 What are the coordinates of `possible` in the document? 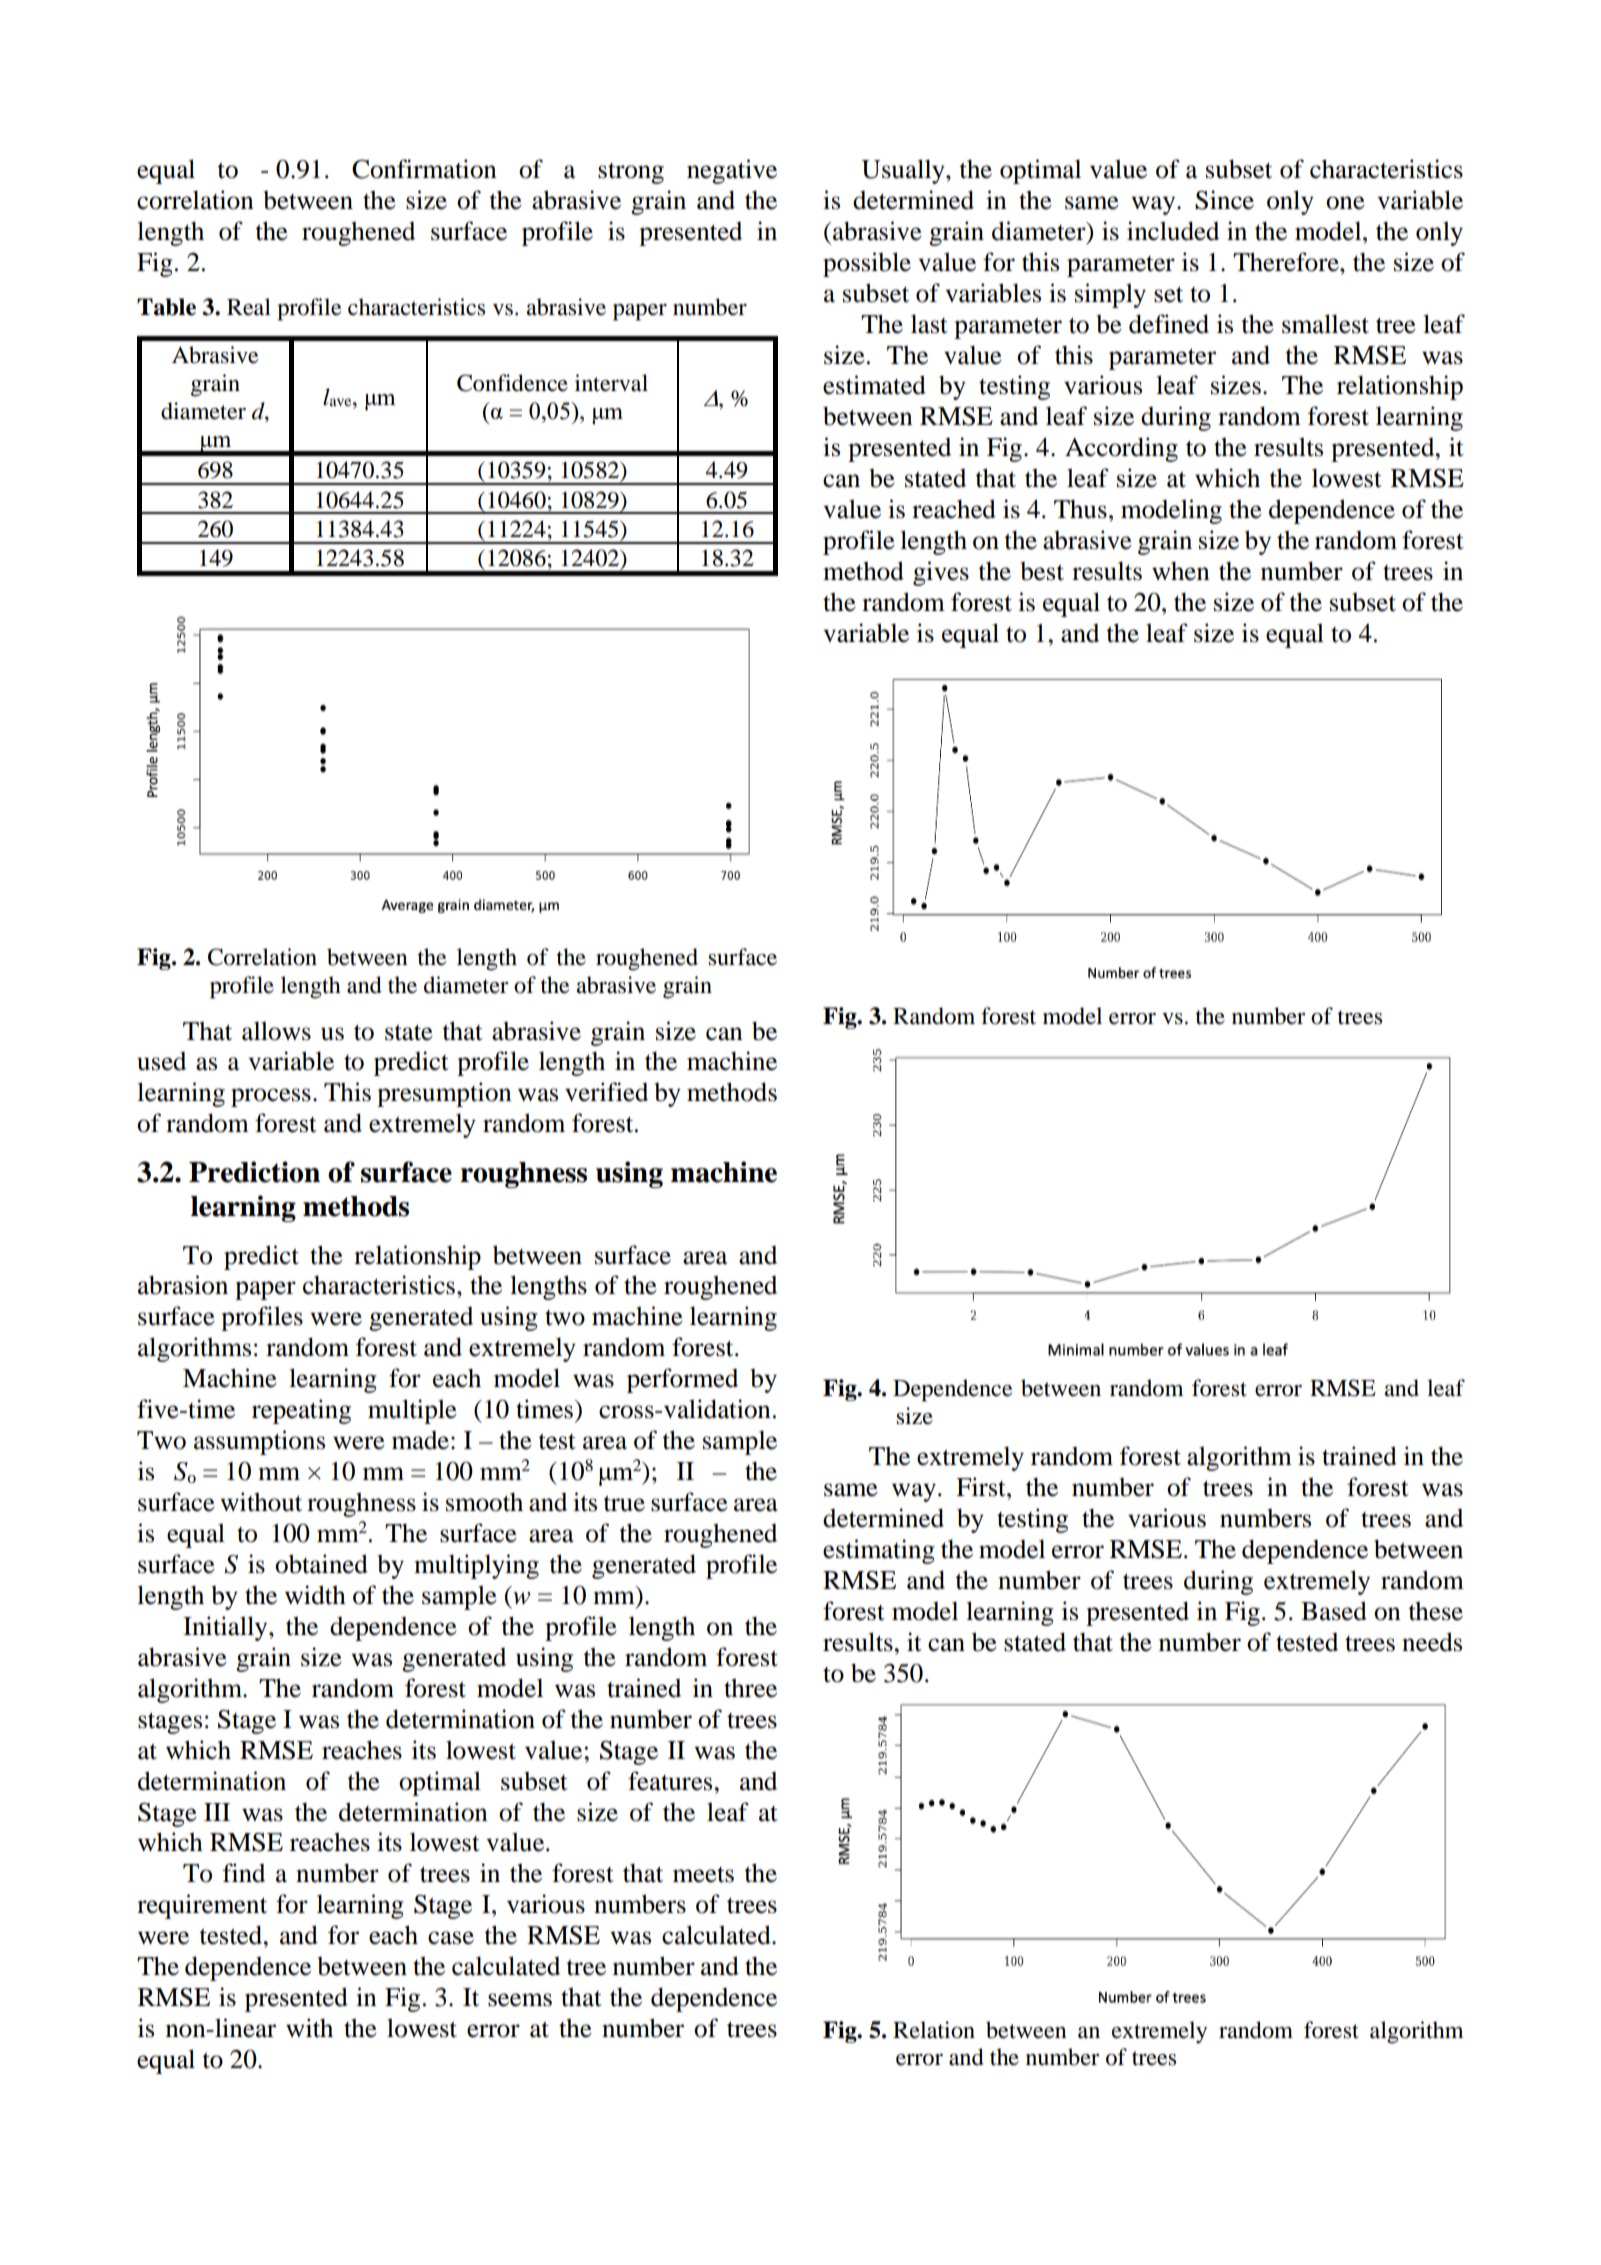 It's located at (867, 264).
